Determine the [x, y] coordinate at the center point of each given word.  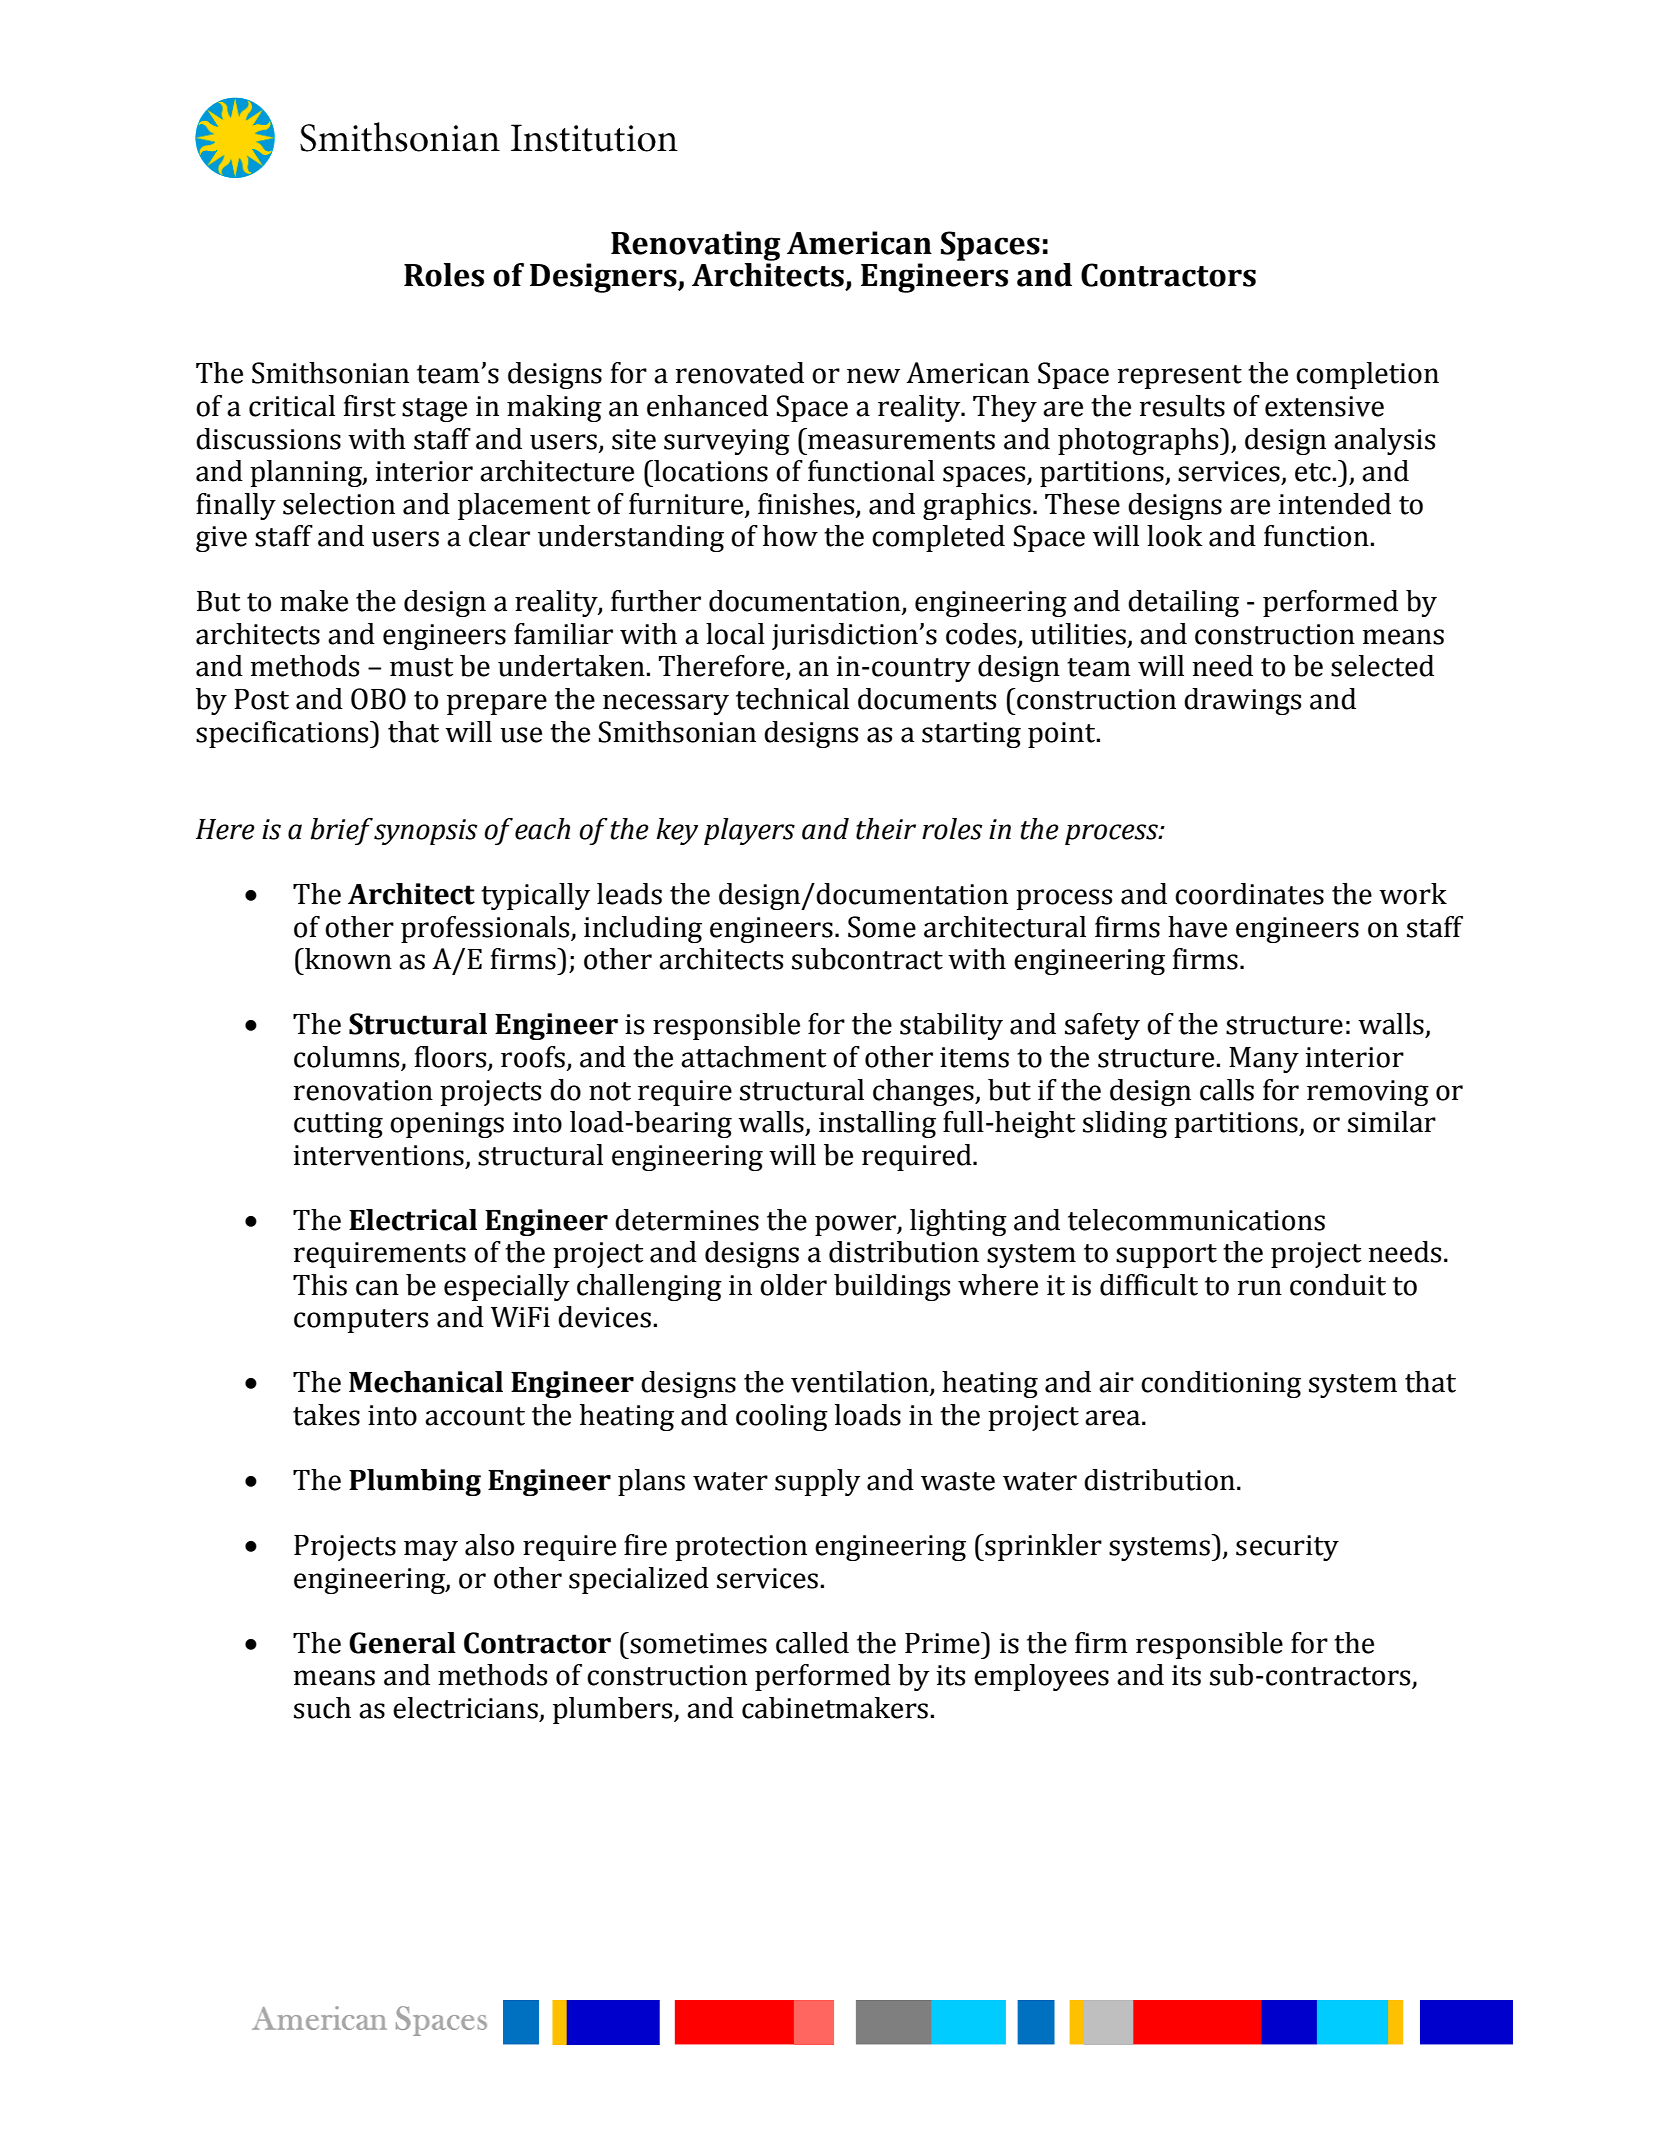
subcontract [867, 959]
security [1287, 1548]
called [812, 1643]
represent [1180, 377]
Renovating [696, 246]
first [370, 406]
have [1197, 927]
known [347, 959]
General [402, 1643]
